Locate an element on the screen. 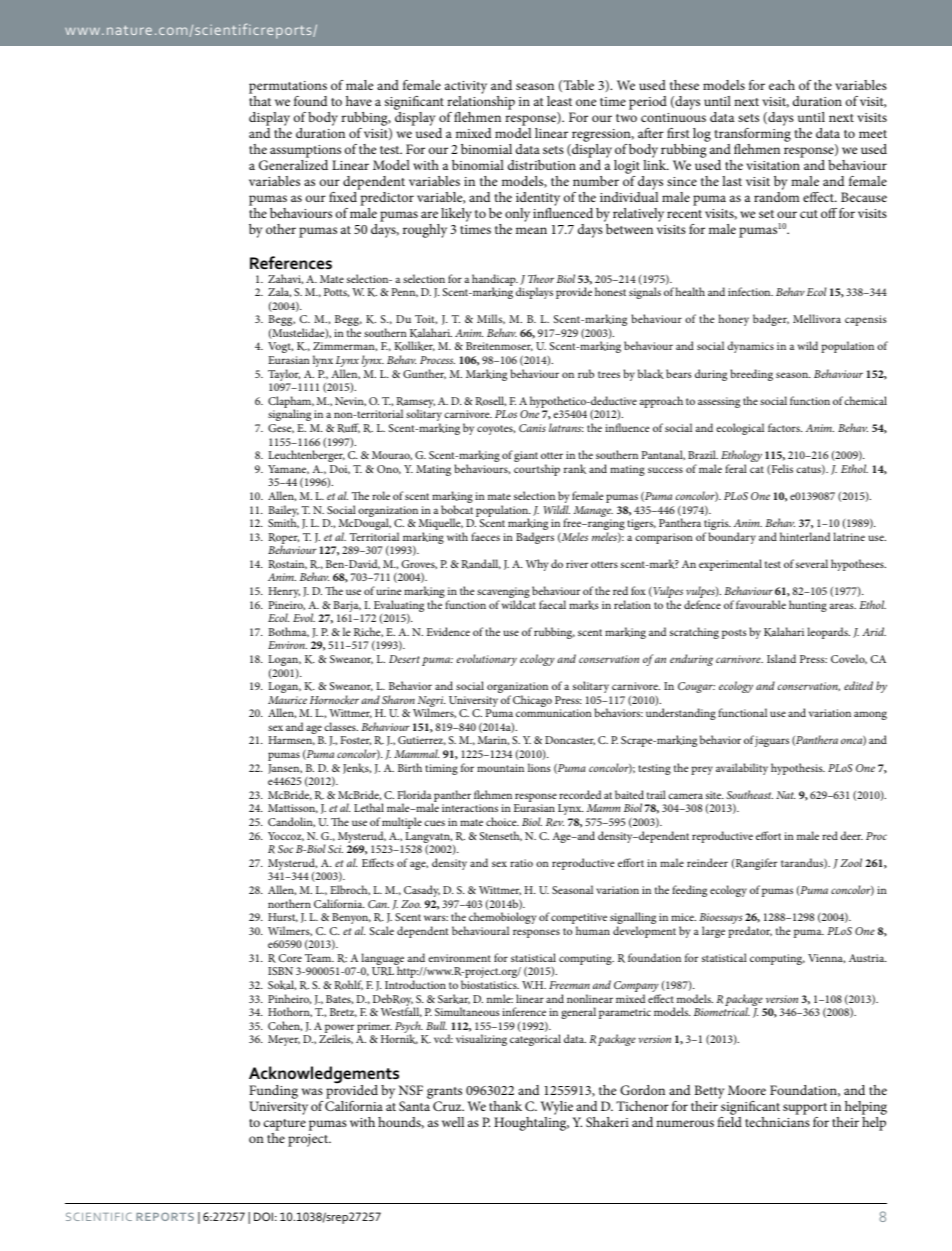 Image resolution: width=952 pixels, height=1251 pixels. have is located at coordinates (359, 101).
